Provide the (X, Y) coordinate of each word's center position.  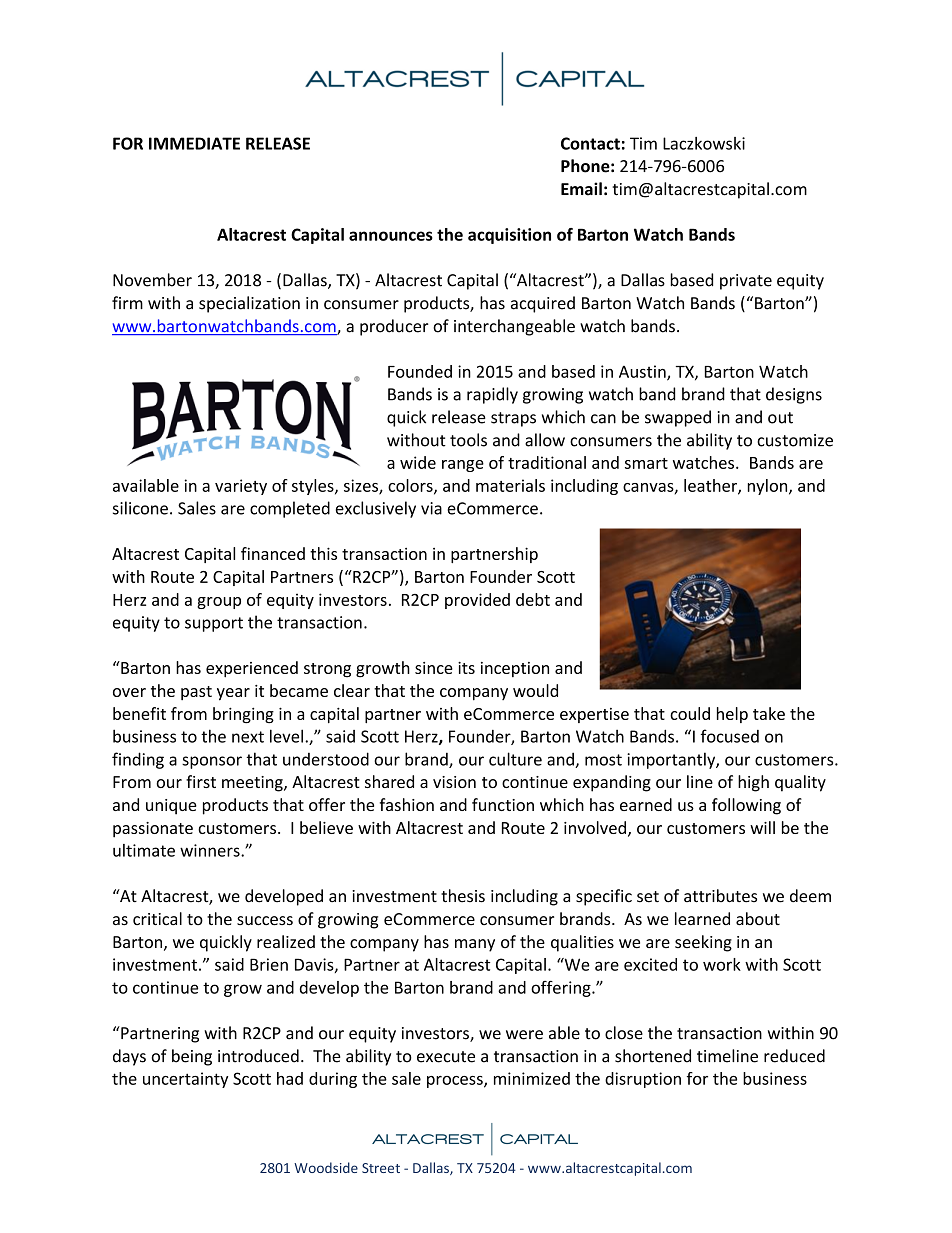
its (466, 668)
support (214, 624)
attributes (720, 896)
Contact (590, 143)
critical (157, 918)
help (732, 715)
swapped (678, 418)
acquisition (509, 236)
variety (241, 487)
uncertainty (185, 1080)
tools (468, 440)
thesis (463, 896)
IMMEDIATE (194, 143)
